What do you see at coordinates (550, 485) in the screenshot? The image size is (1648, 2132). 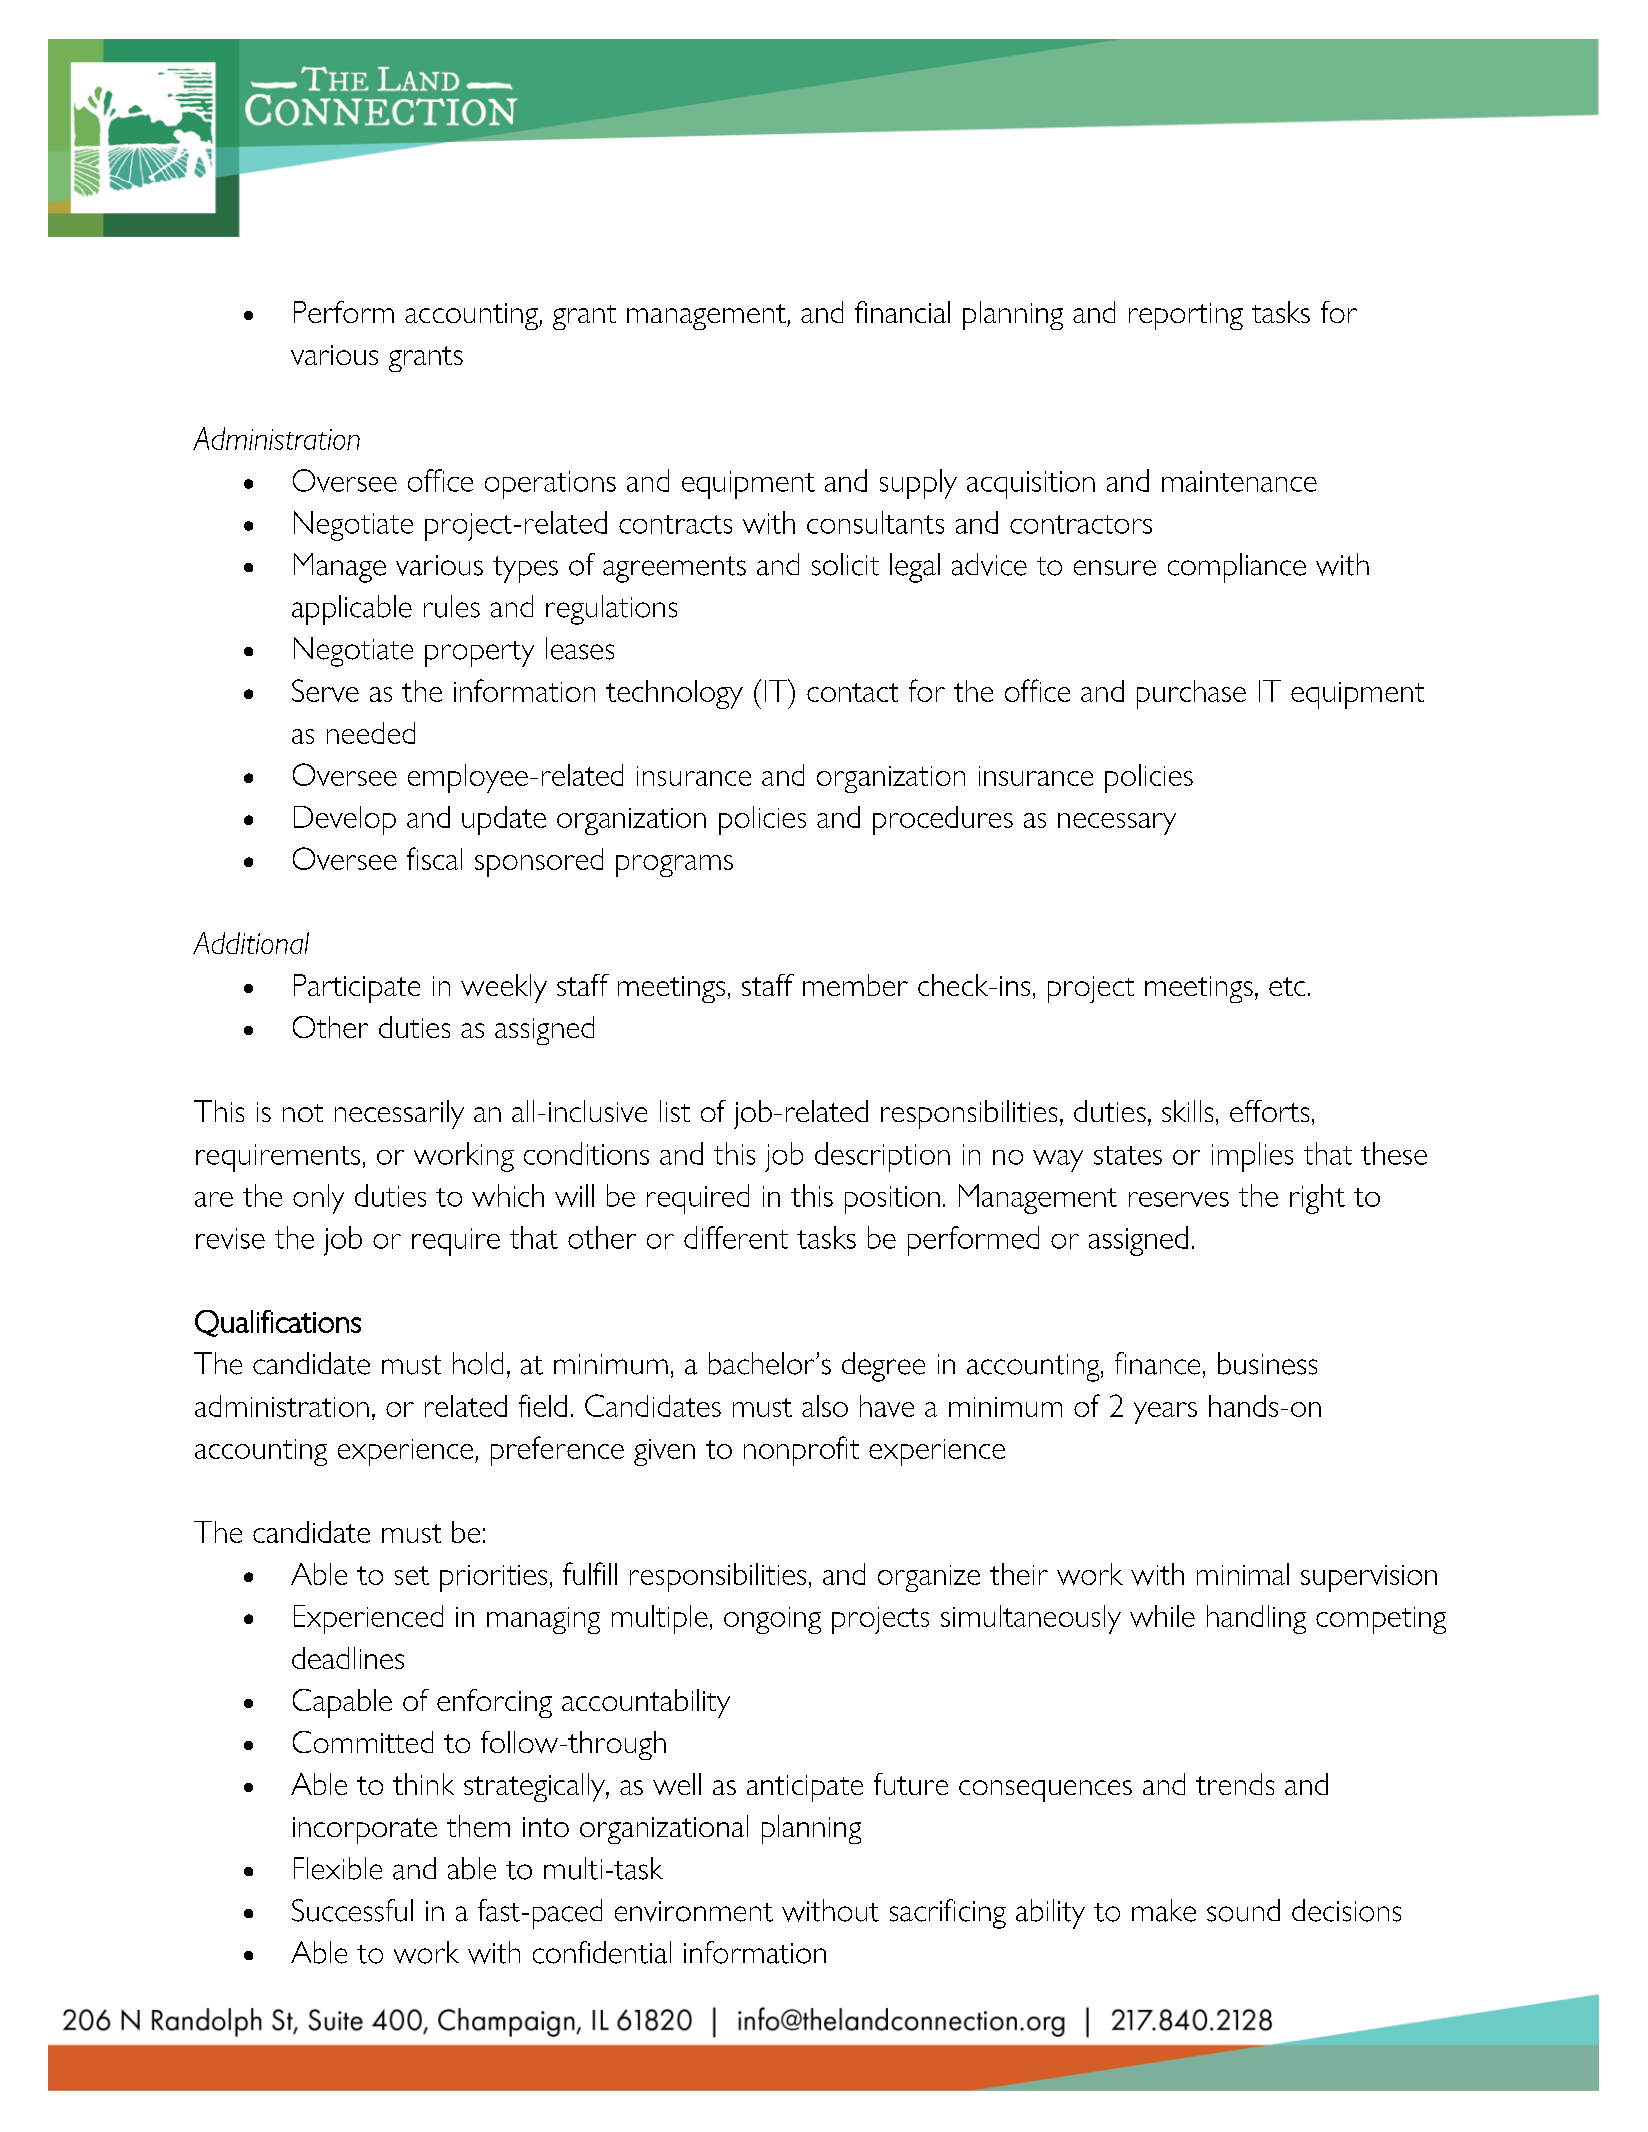 I see `operations` at bounding box center [550, 485].
